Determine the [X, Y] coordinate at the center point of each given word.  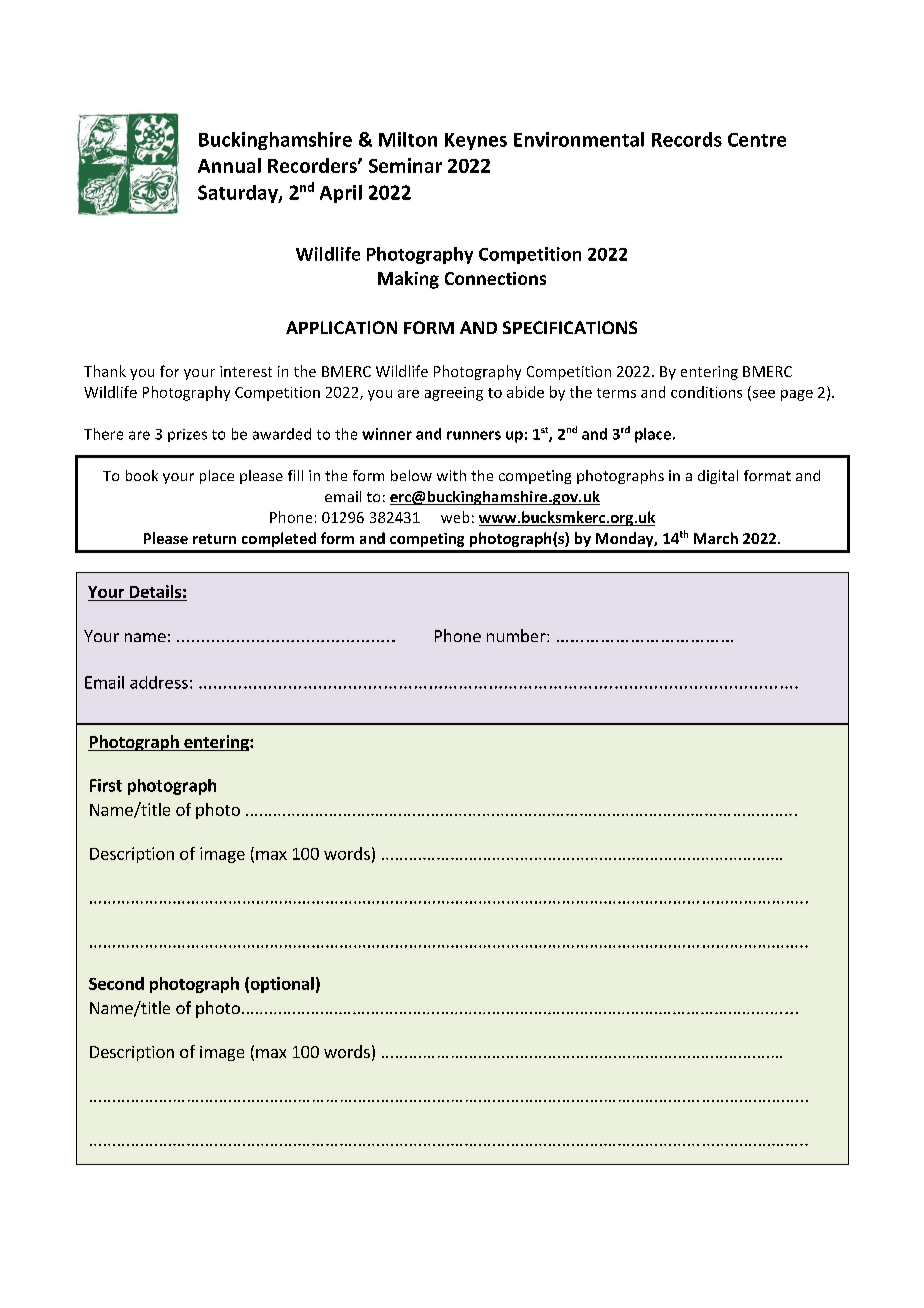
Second [116, 983]
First [106, 785]
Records [687, 139]
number [517, 635]
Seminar [405, 165]
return [214, 539]
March [716, 538]
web [455, 517]
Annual [229, 165]
